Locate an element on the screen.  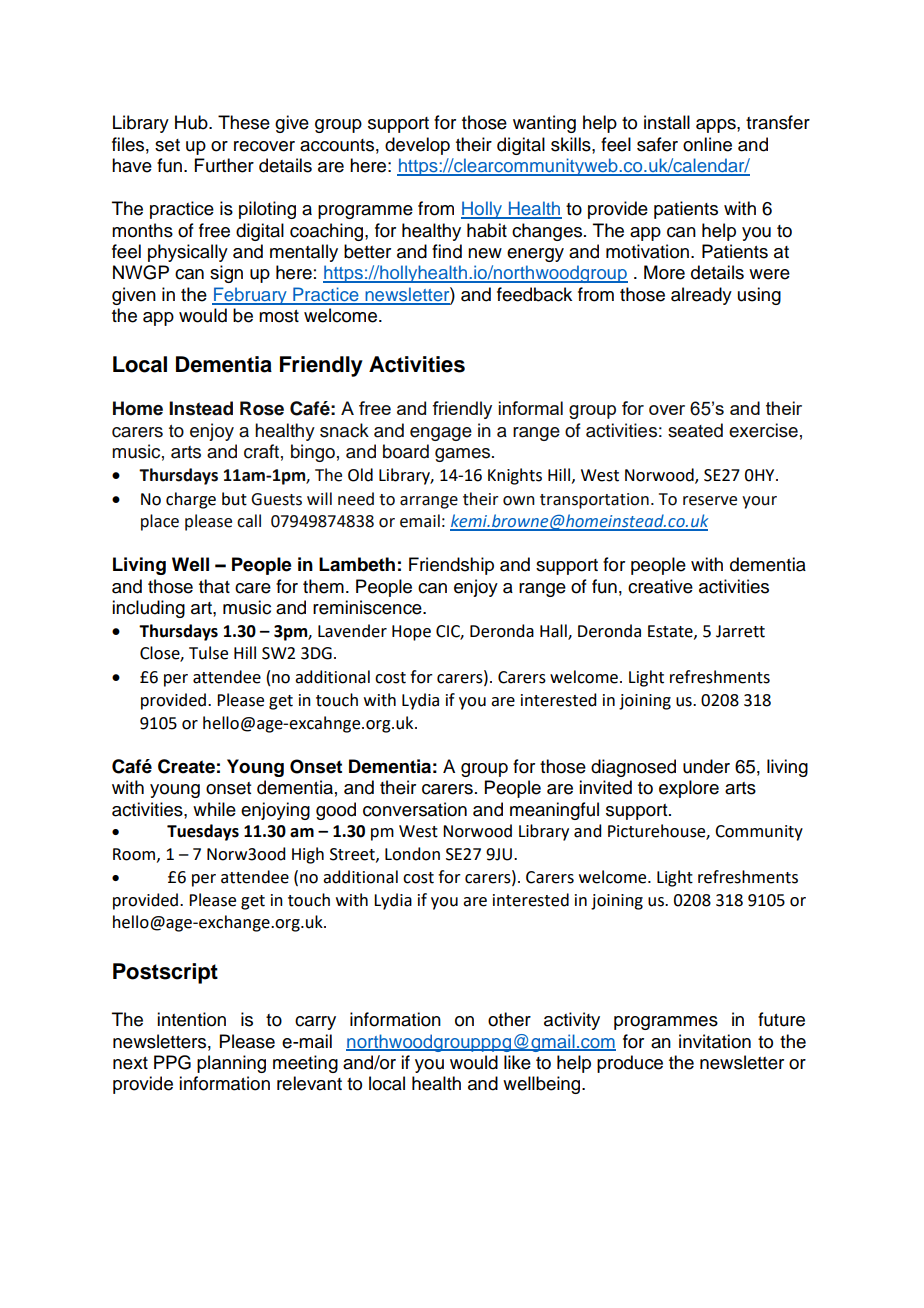
Tuesdays is located at coordinates (203, 832).
